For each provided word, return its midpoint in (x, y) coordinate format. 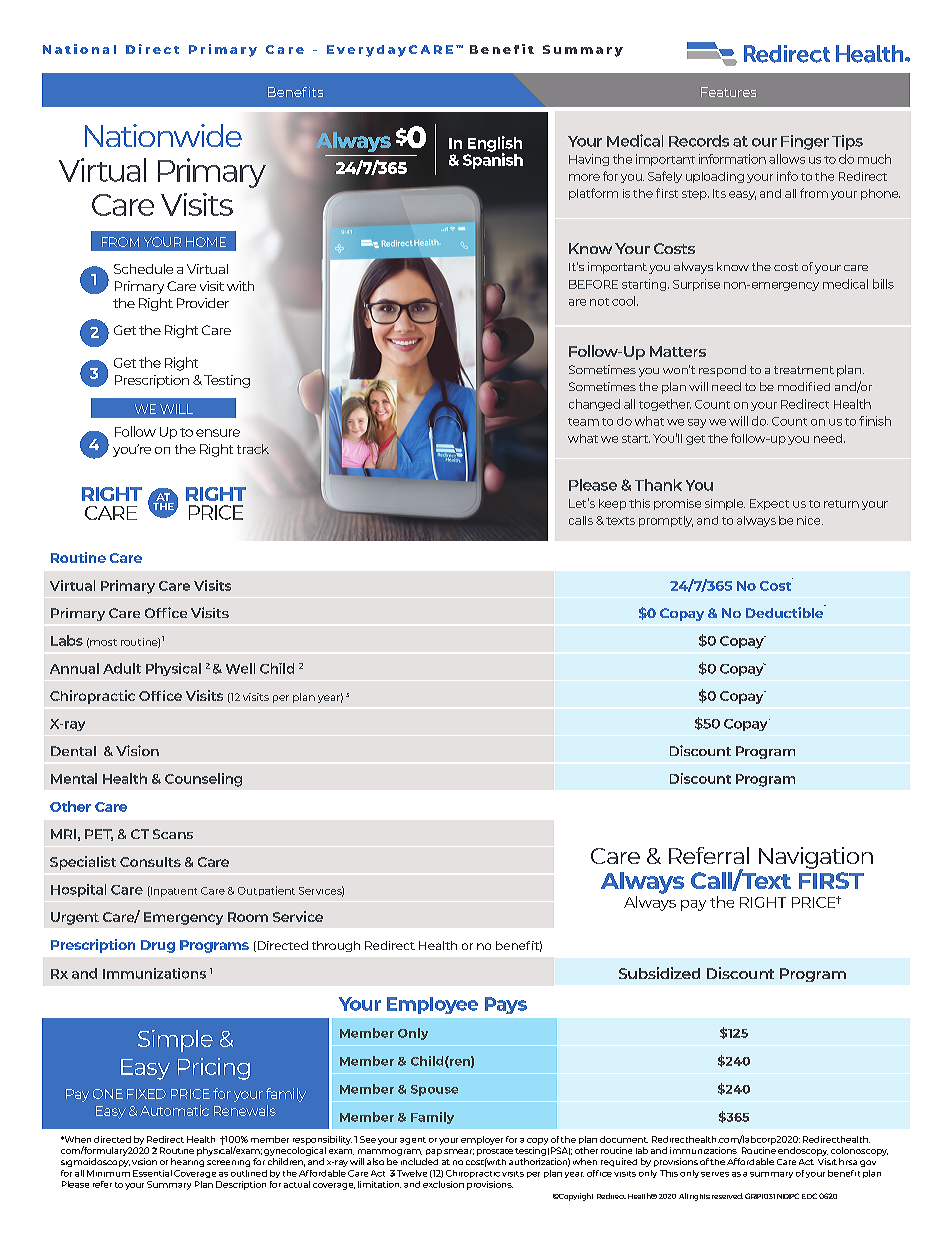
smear (459, 1152)
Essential (152, 1173)
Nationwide (163, 135)
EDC (809, 1196)
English (495, 145)
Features (728, 92)
